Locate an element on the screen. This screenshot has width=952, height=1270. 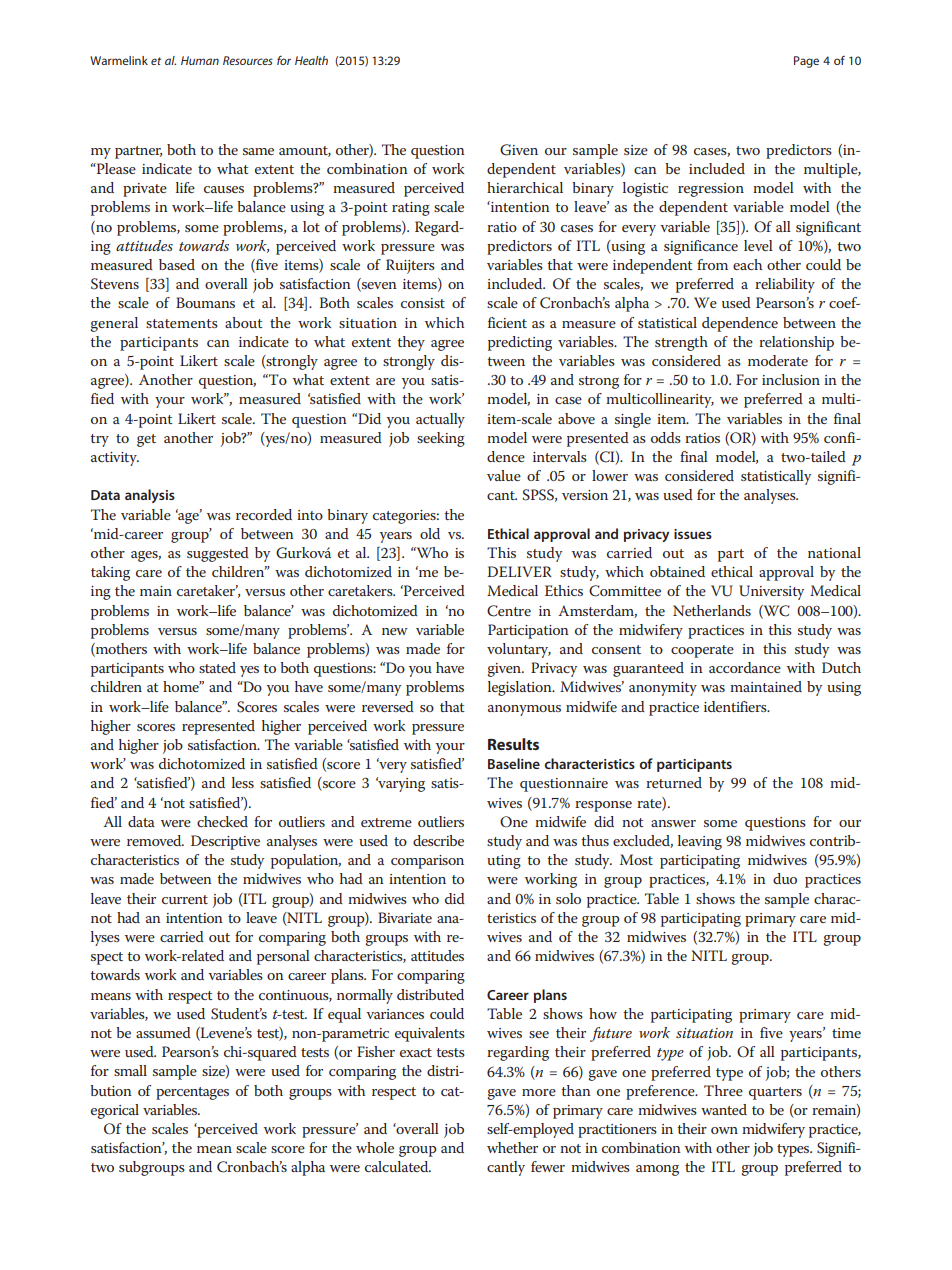
Centre is located at coordinates (509, 611).
